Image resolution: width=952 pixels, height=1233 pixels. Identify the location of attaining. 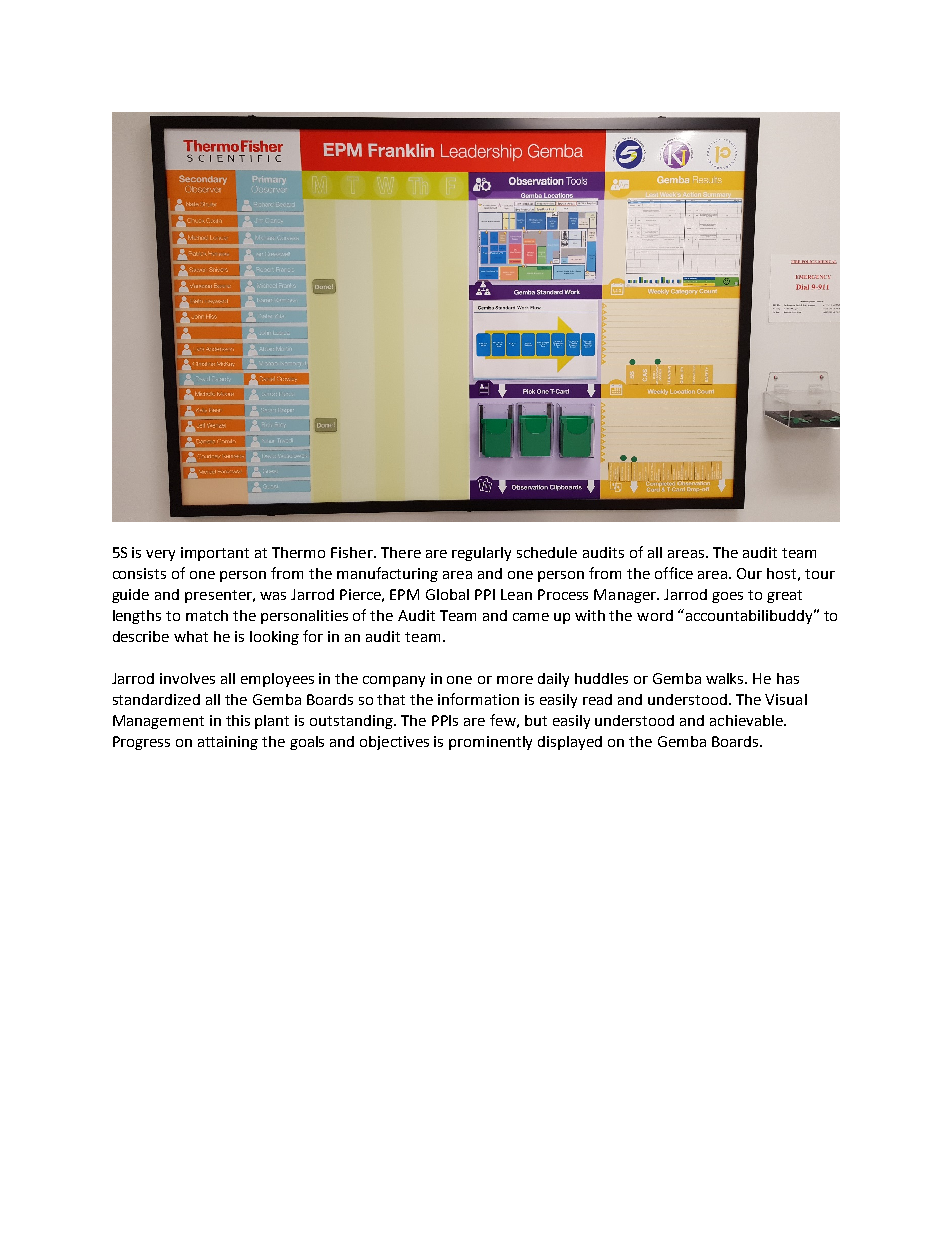
(228, 743).
